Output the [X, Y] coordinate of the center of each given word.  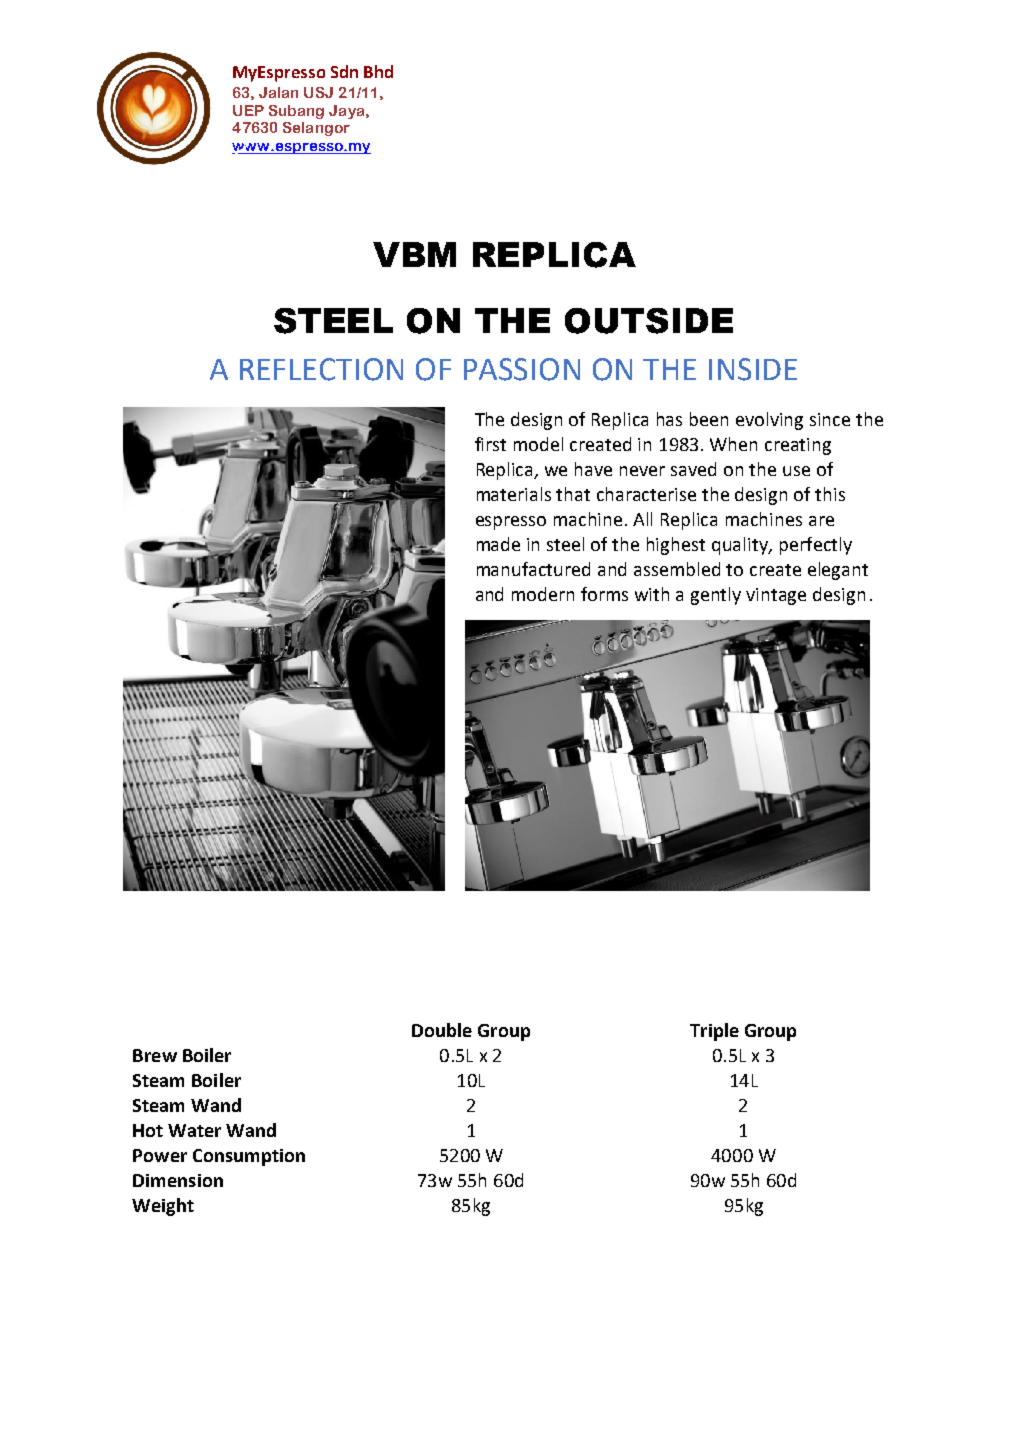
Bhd [378, 71]
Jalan [278, 92]
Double [442, 1030]
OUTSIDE [649, 321]
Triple [714, 1032]
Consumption [249, 1157]
